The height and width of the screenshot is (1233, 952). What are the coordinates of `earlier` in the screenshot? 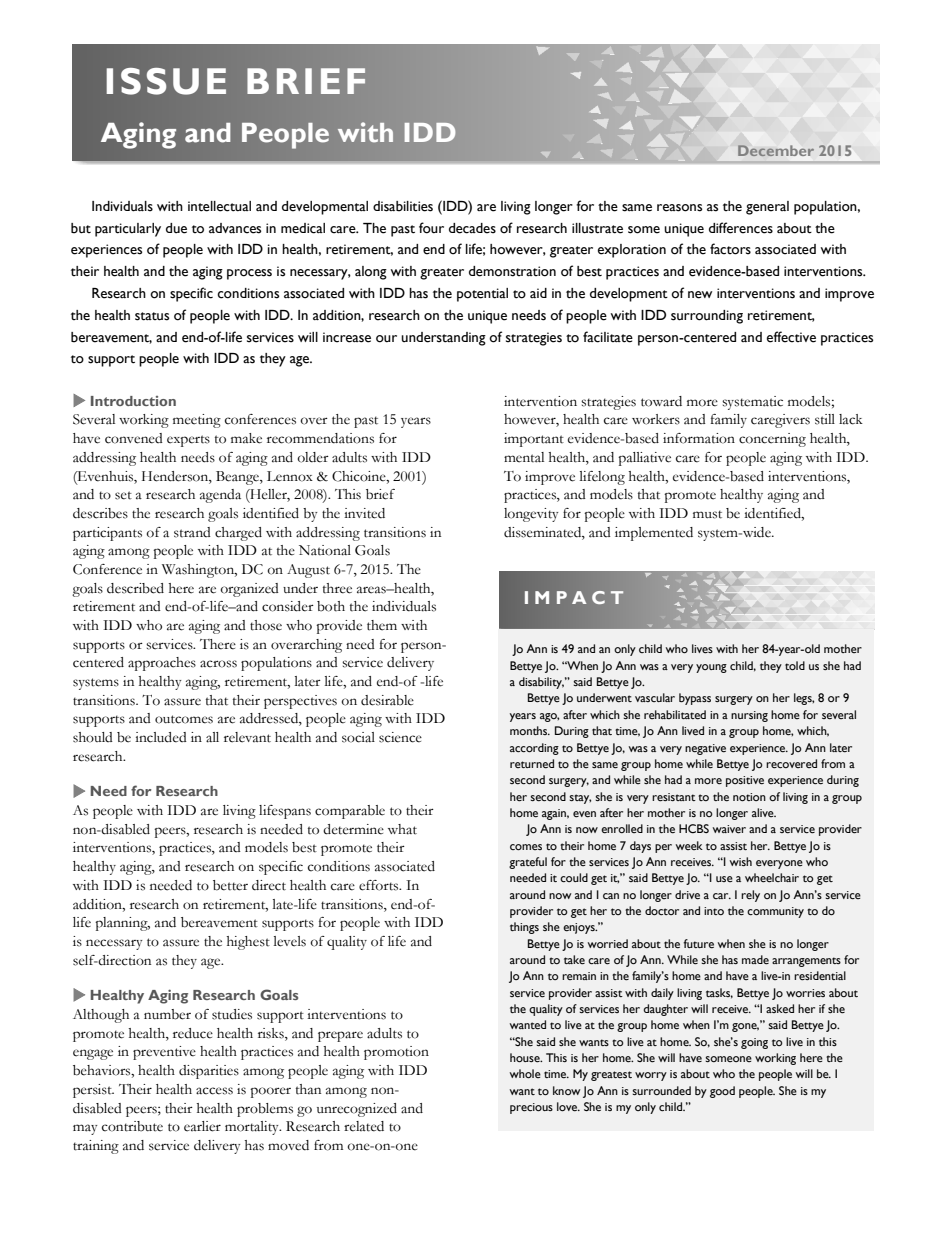 It's located at (202, 1126).
